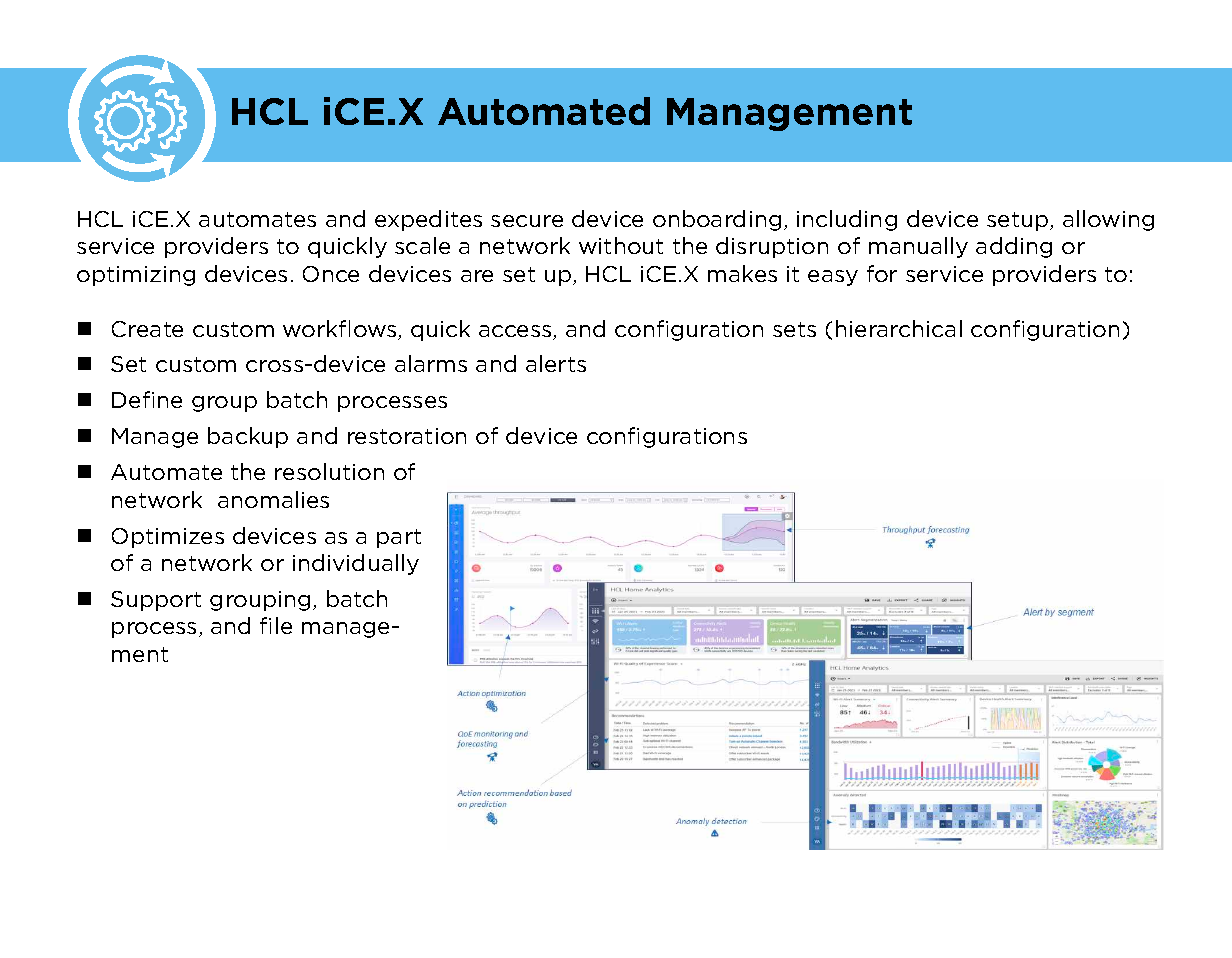 The height and width of the screenshot is (958, 1232). Describe the element at coordinates (516, 332) in the screenshot. I see `access` at that location.
